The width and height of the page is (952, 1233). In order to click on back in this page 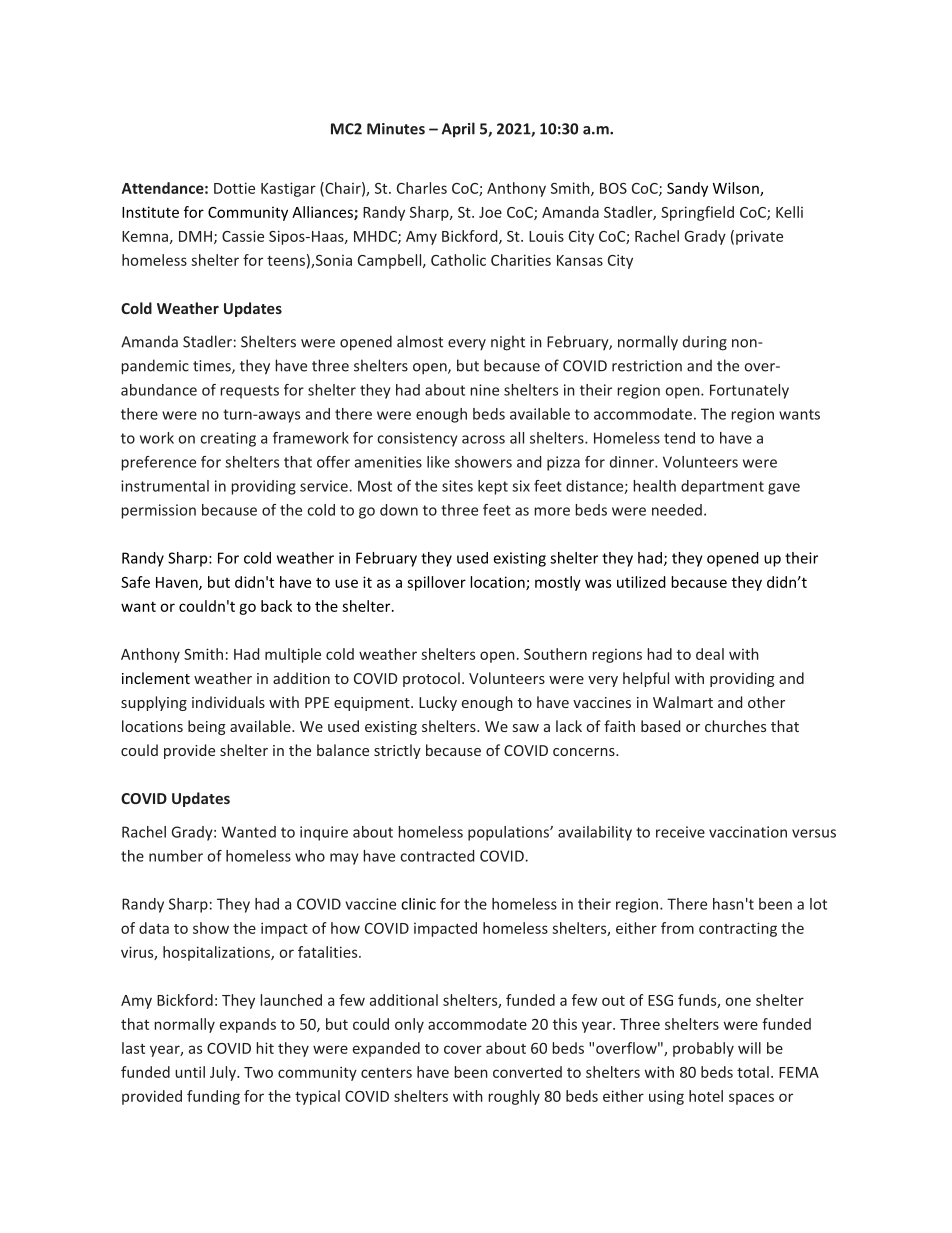, I will do `click(276, 606)`.
